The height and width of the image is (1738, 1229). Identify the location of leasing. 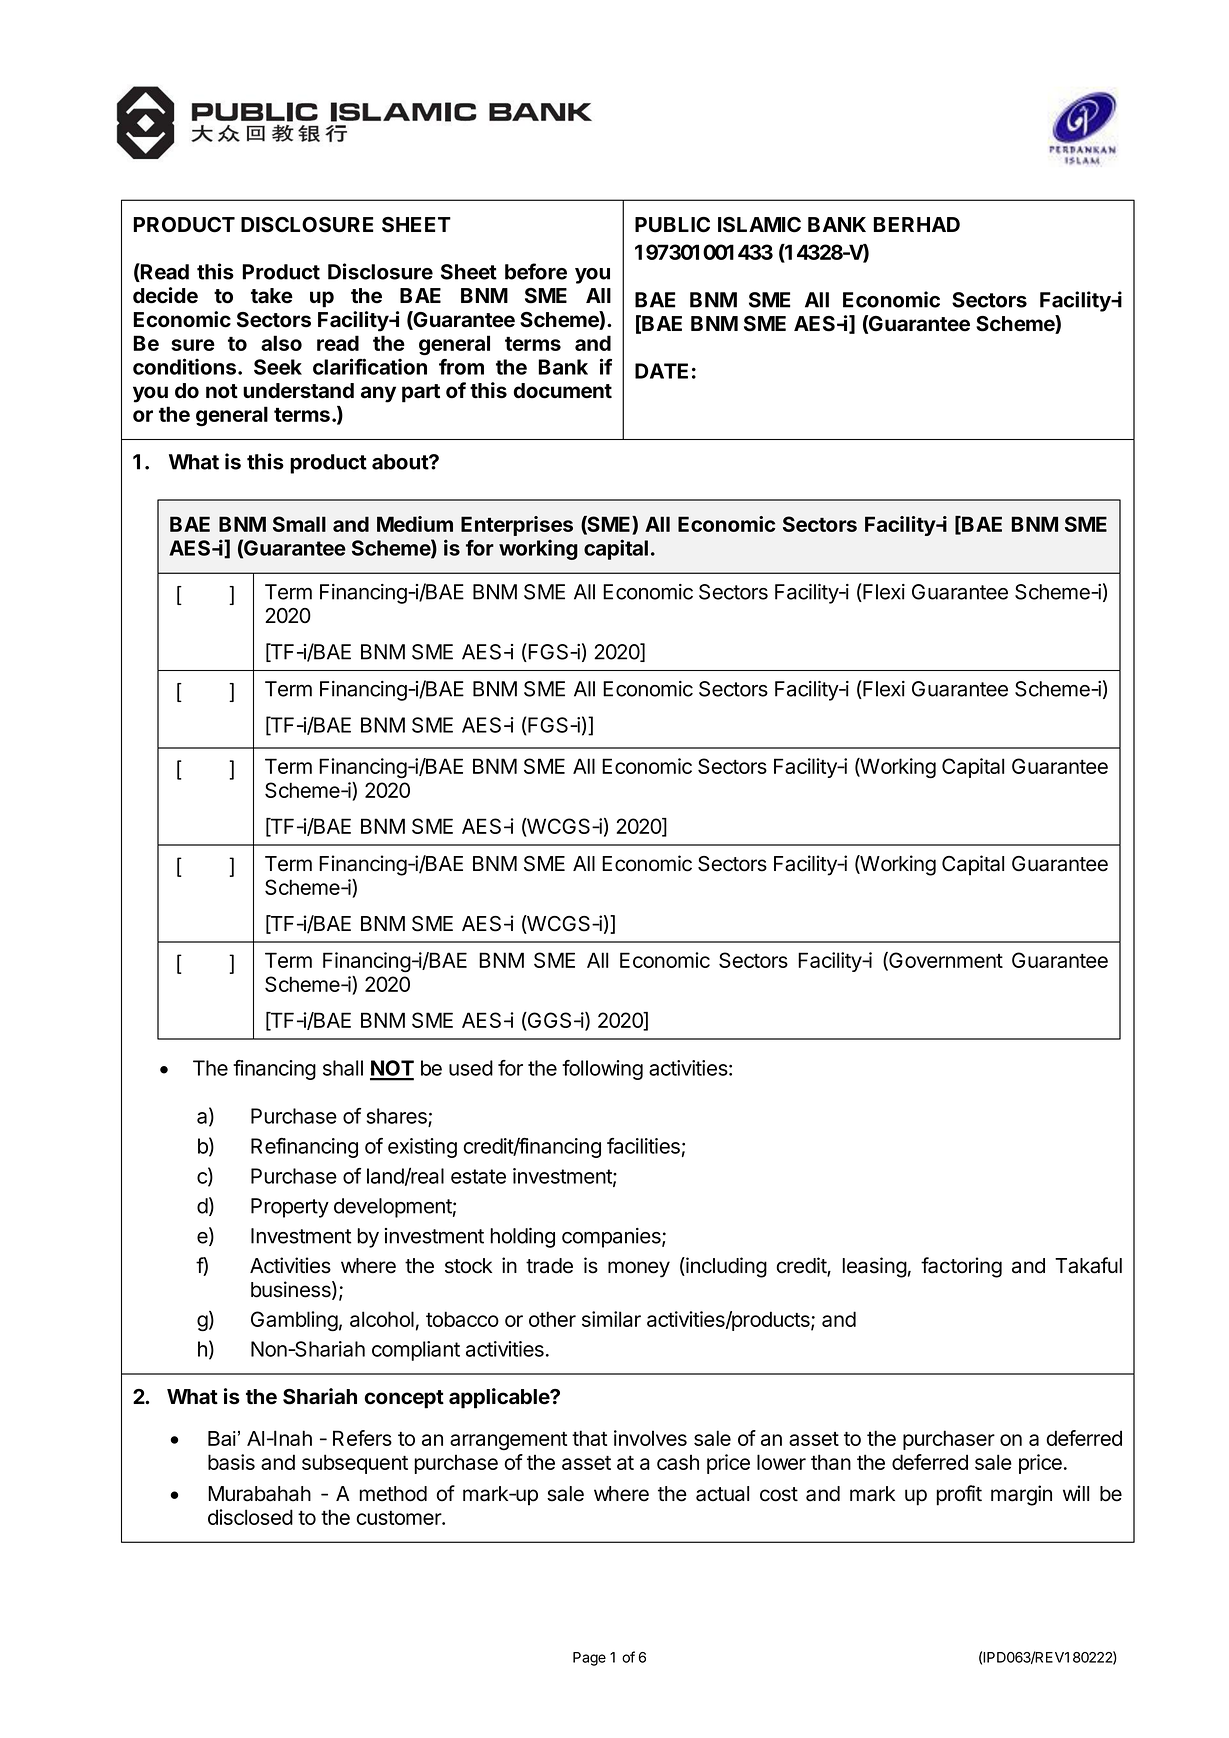
(875, 1267).
